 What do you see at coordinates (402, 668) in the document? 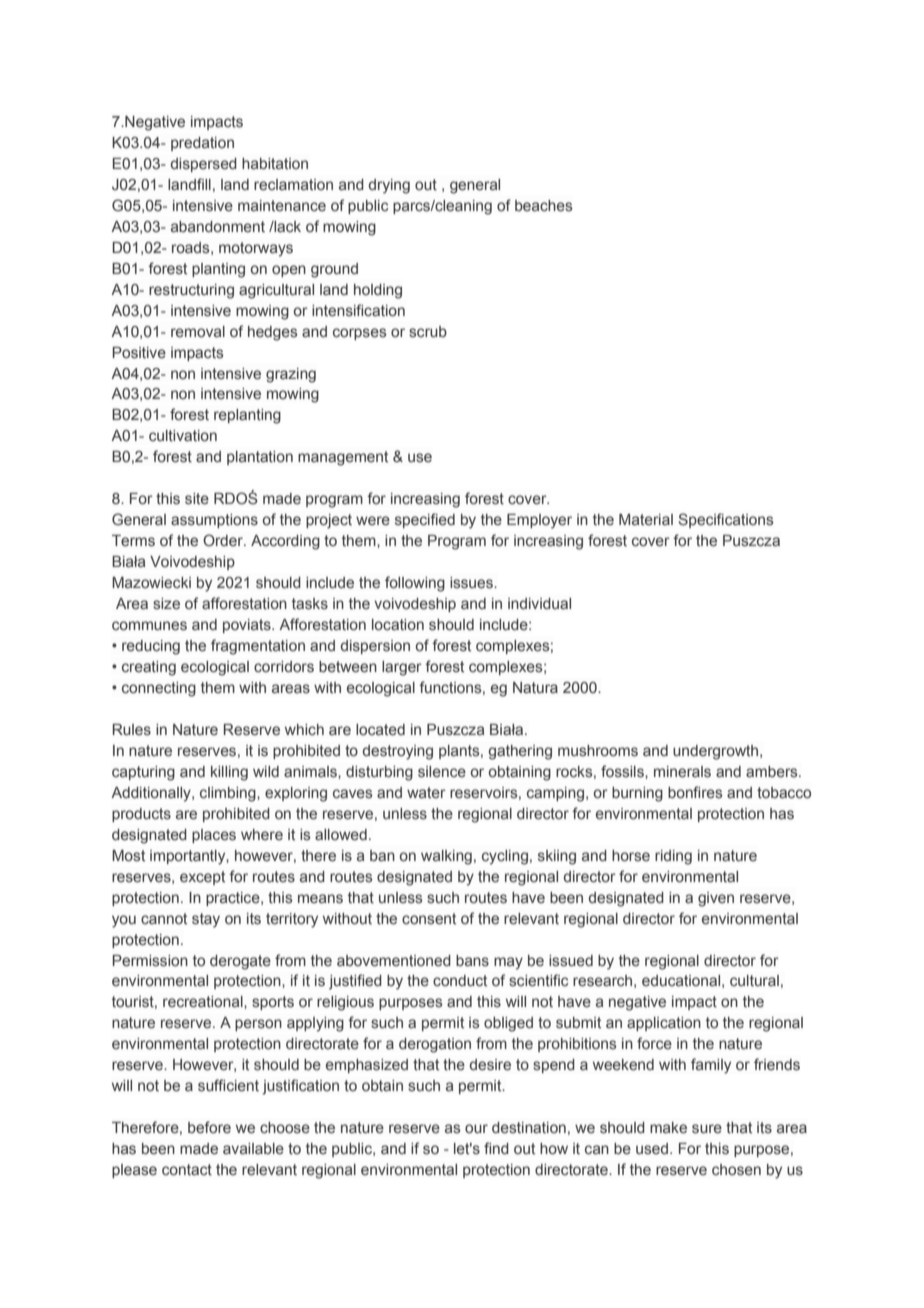
I see `larger` at bounding box center [402, 668].
